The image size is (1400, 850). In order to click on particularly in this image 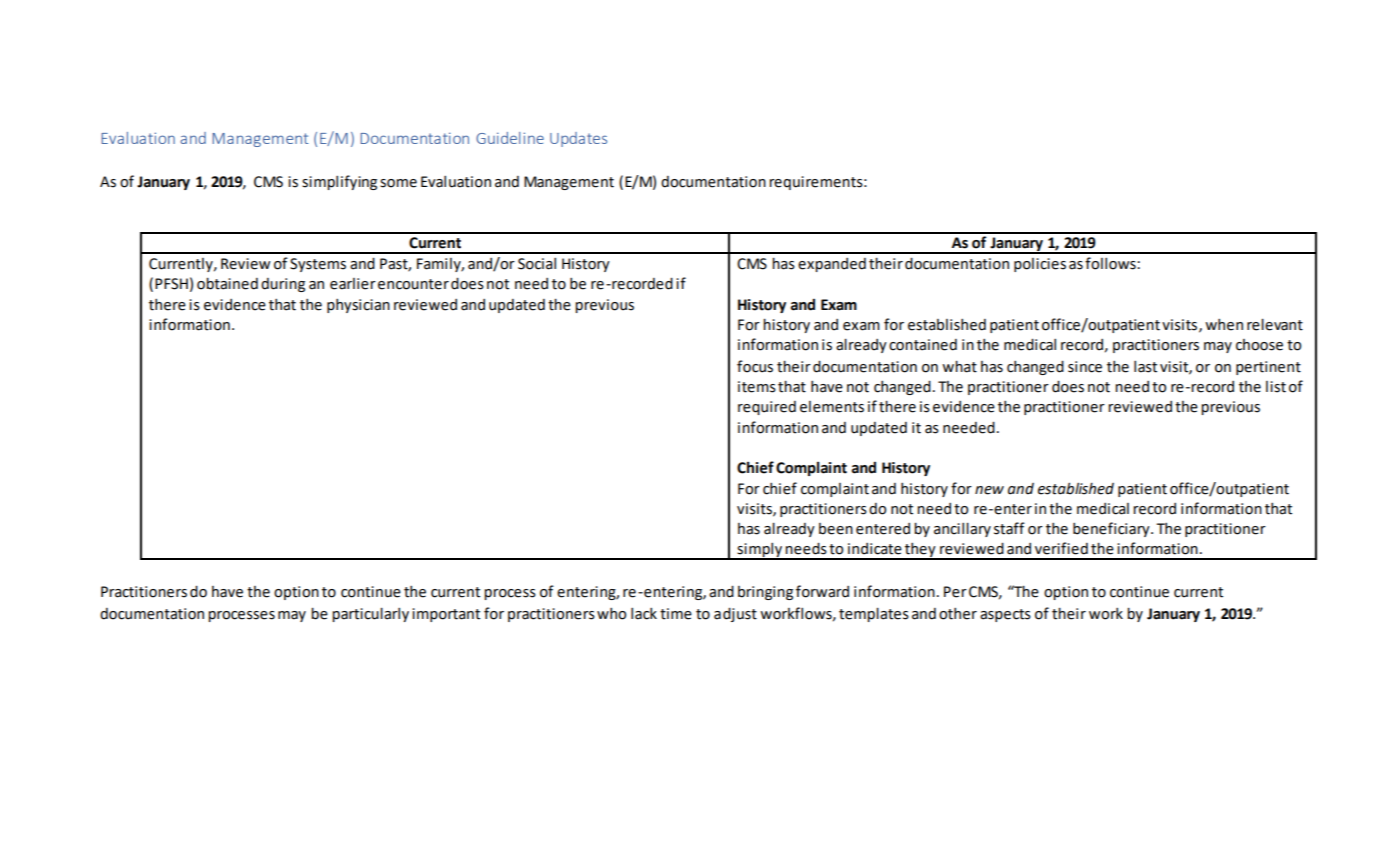, I will do `click(370, 614)`.
